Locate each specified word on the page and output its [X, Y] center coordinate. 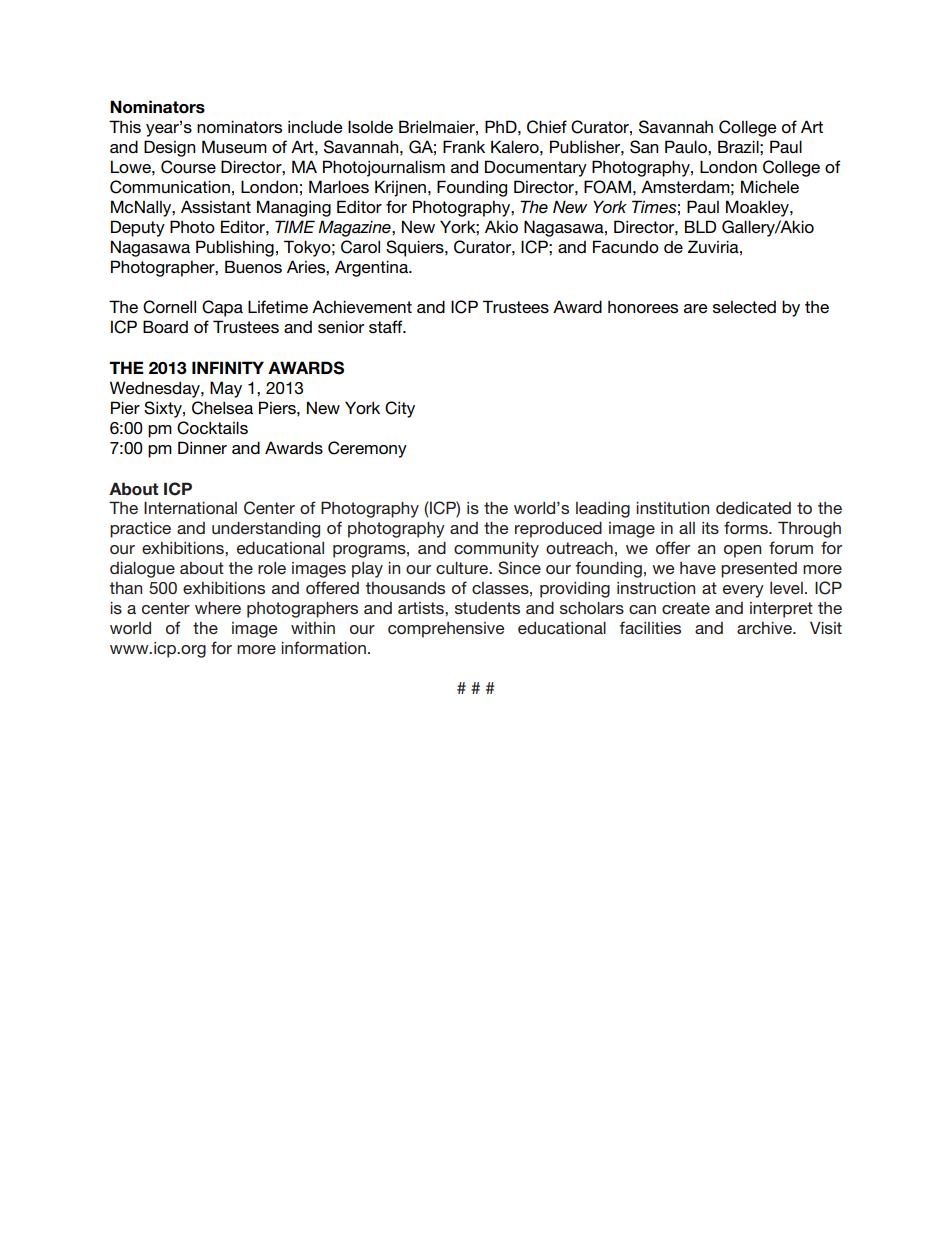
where [218, 608]
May [226, 389]
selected [744, 307]
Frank [464, 146]
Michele [770, 187]
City [400, 409]
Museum [234, 147]
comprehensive [446, 630]
